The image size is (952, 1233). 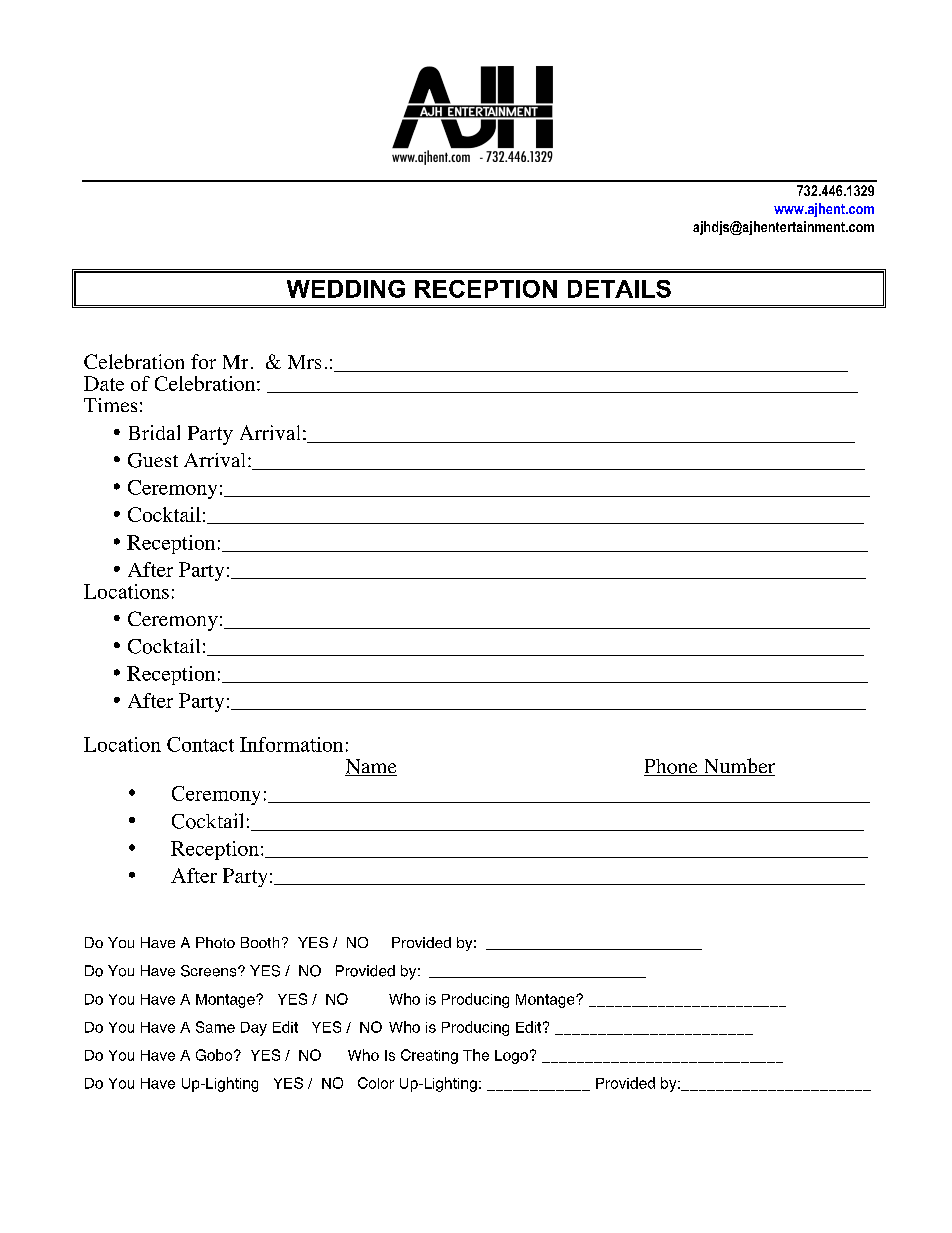 I want to click on Name, so click(x=371, y=767).
